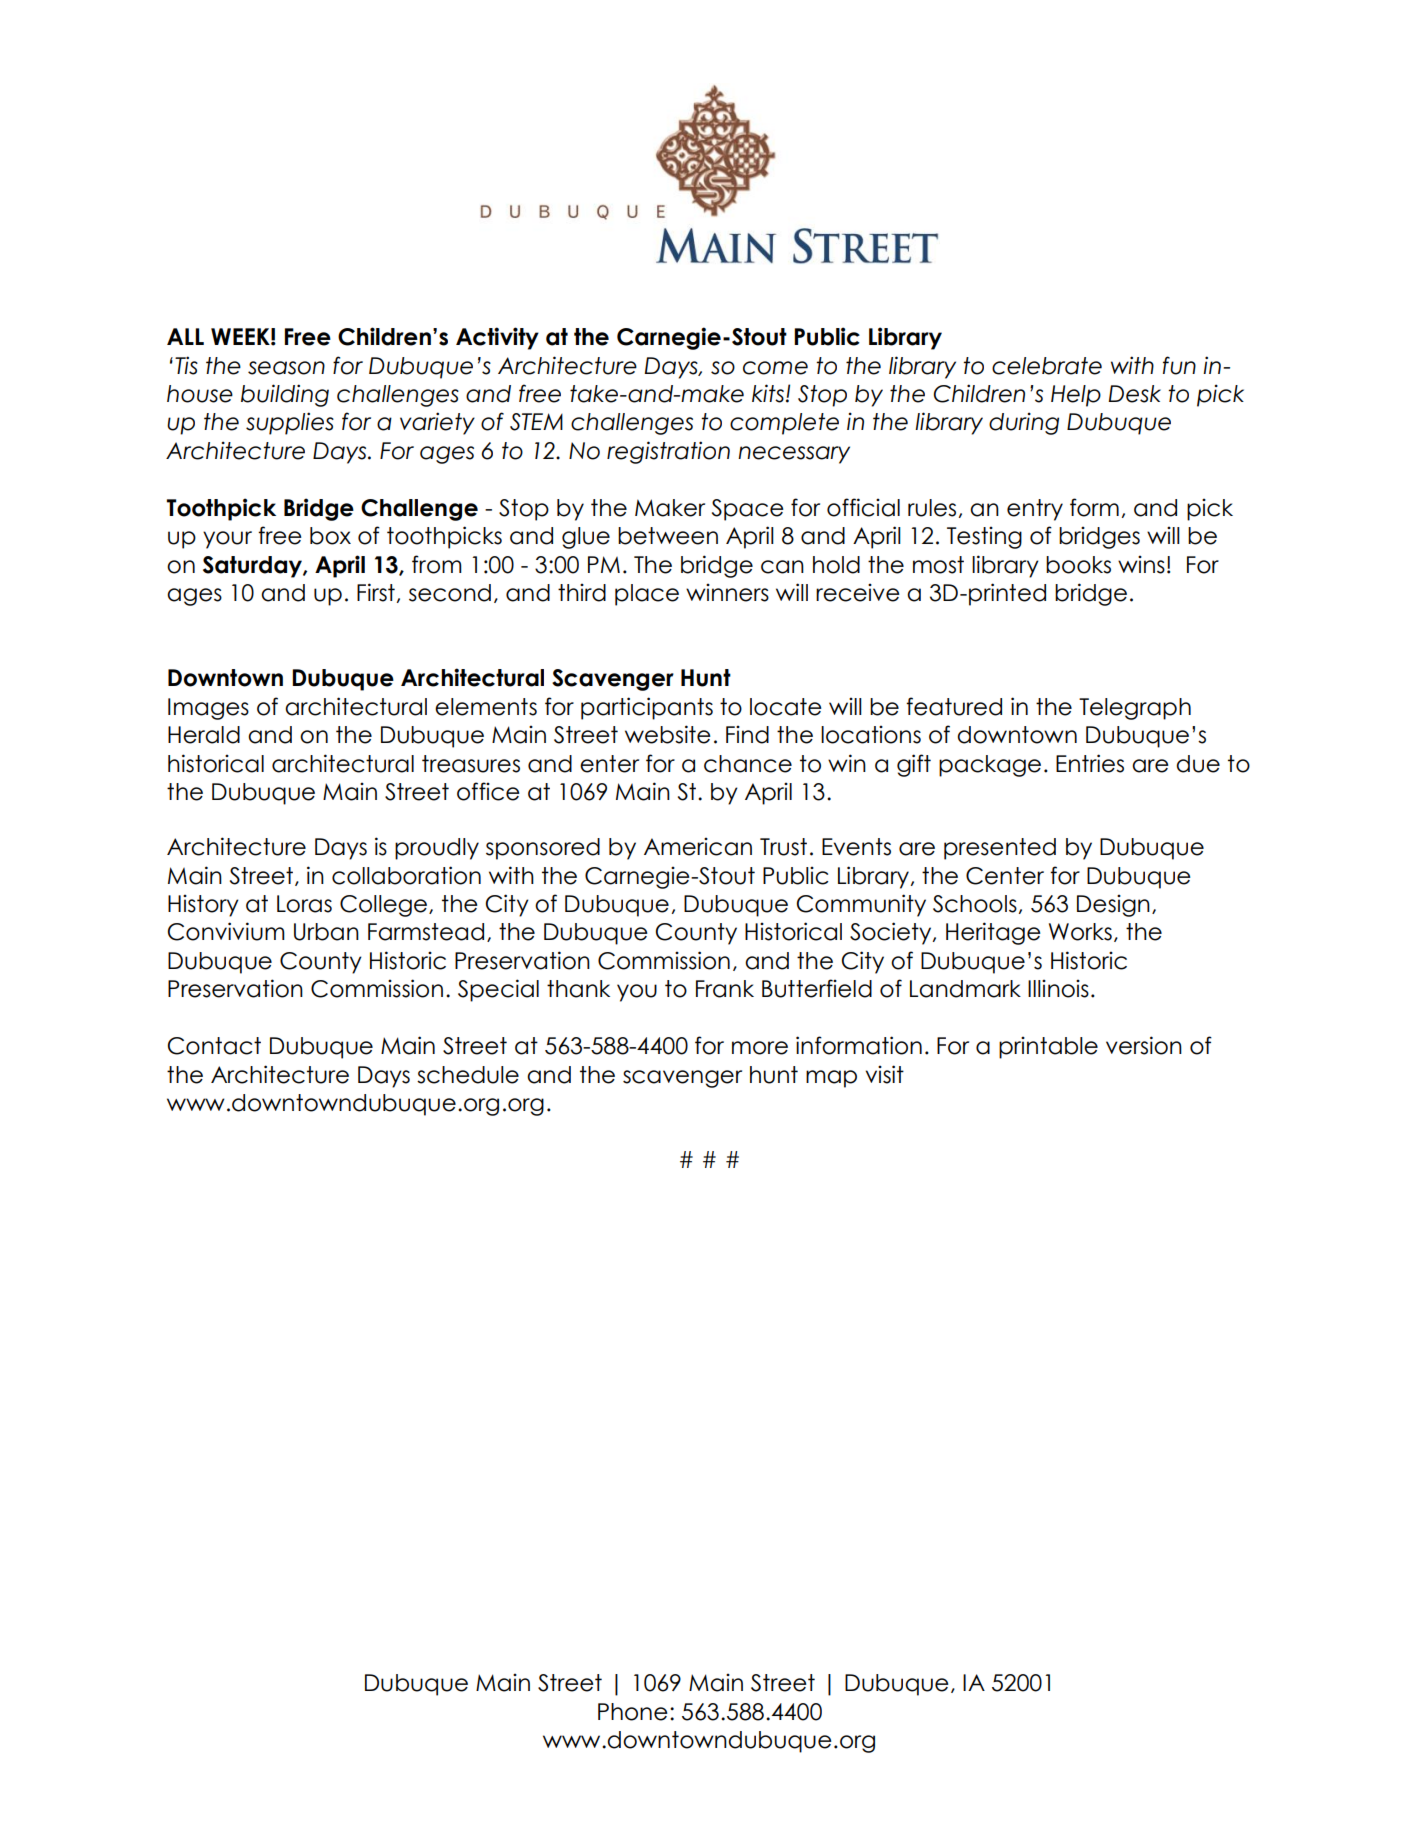 The image size is (1419, 1836). What do you see at coordinates (468, 1075) in the document?
I see `schedule` at bounding box center [468, 1075].
